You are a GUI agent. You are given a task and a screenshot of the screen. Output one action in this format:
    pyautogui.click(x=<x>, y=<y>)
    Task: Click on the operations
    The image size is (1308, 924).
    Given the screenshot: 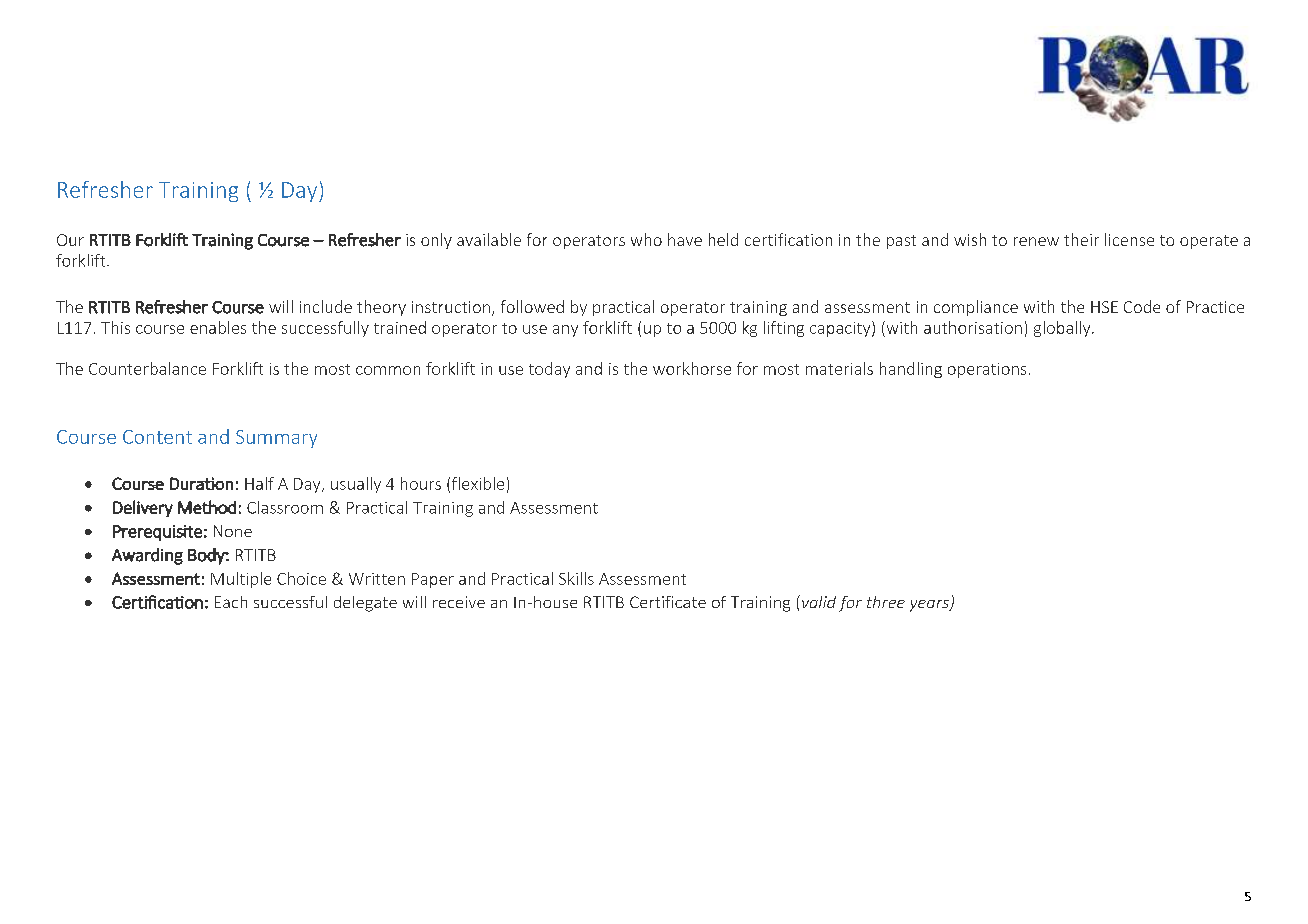 What is the action you would take?
    pyautogui.click(x=987, y=370)
